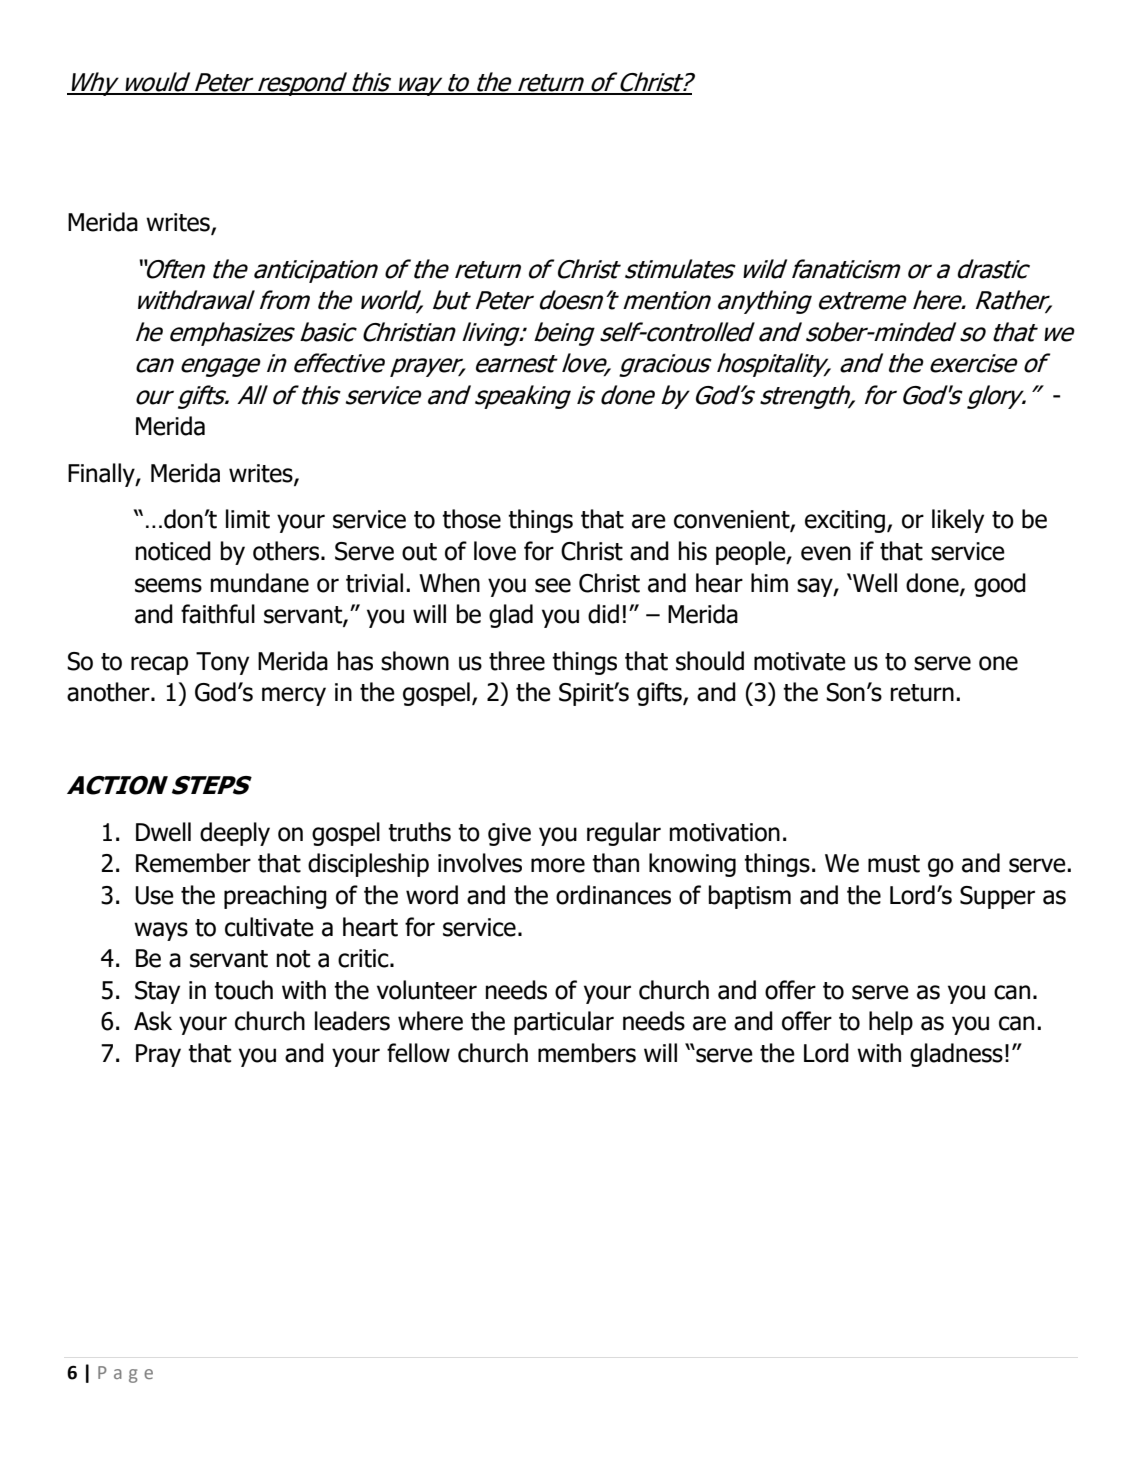 The width and height of the screenshot is (1142, 1477). I want to click on motivation, so click(725, 832).
